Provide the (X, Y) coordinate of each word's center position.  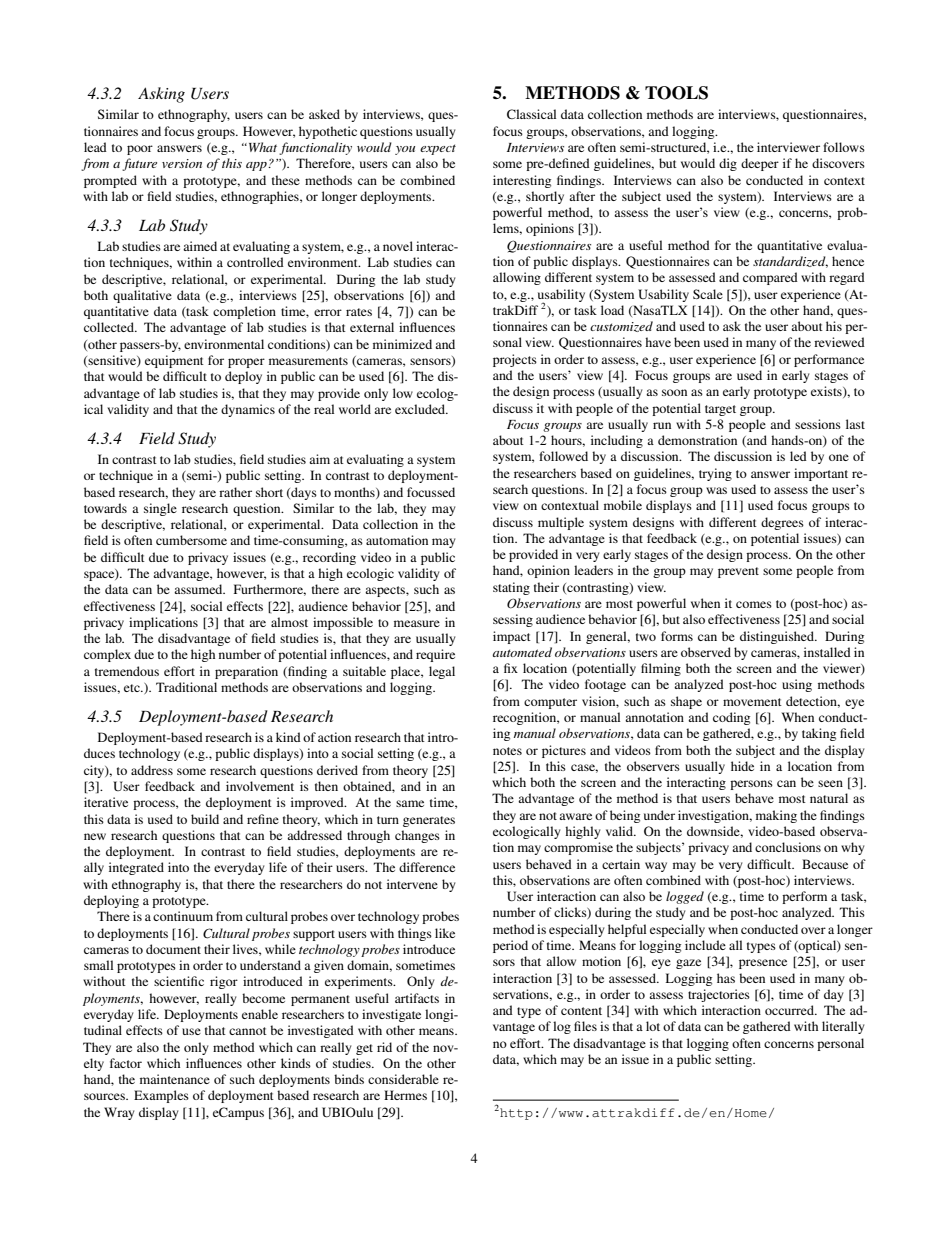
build (205, 819)
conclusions (788, 847)
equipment (174, 361)
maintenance (175, 1079)
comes (754, 604)
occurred (790, 1010)
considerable (403, 1079)
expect (438, 149)
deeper (760, 164)
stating (511, 588)
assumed (199, 589)
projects (515, 360)
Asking (161, 95)
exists (827, 392)
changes (417, 836)
